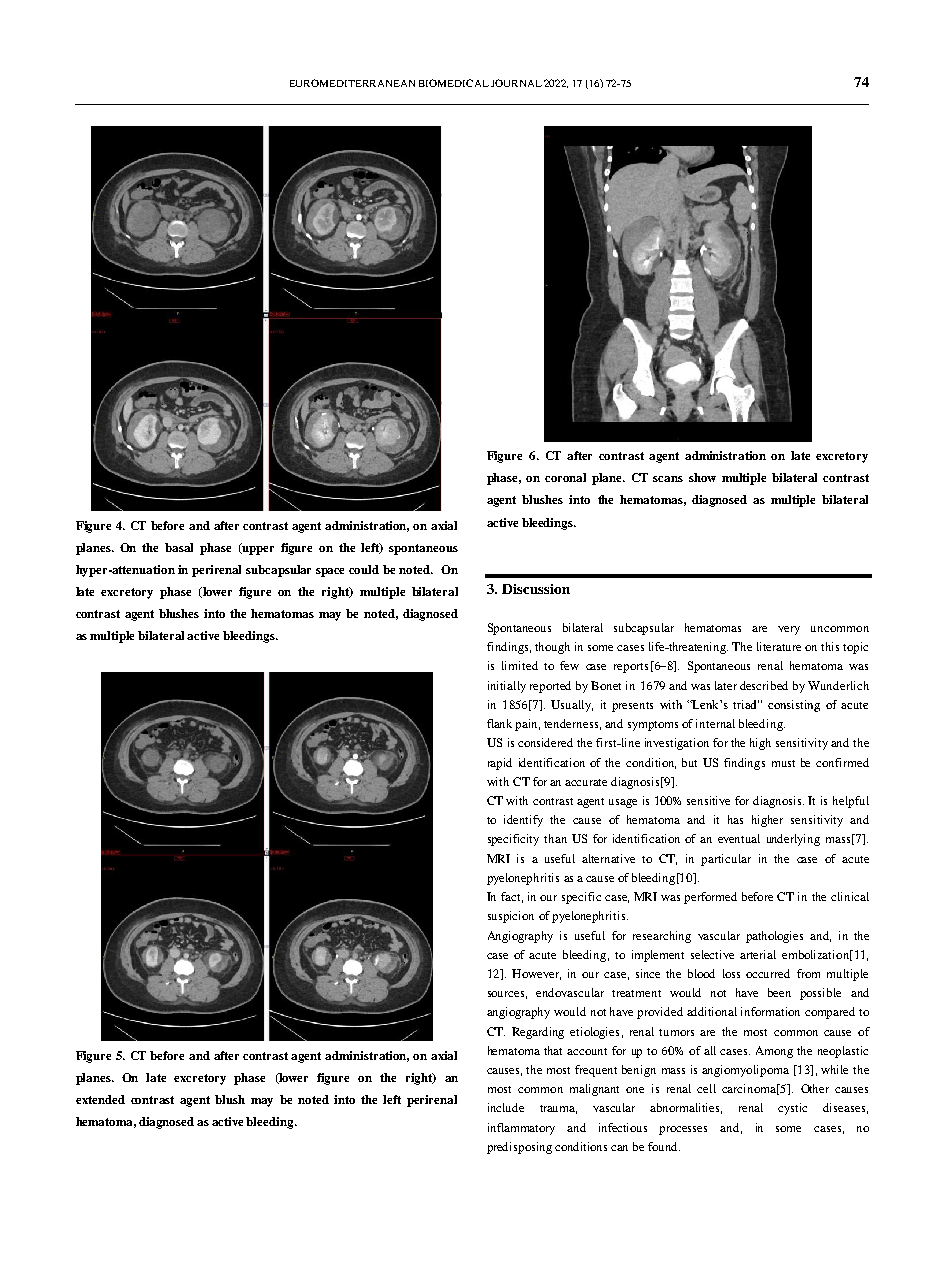 This screenshot has height=1271, width=952. What do you see at coordinates (454, 83) in the screenshot?
I see `BIOMEDICAL` at bounding box center [454, 83].
